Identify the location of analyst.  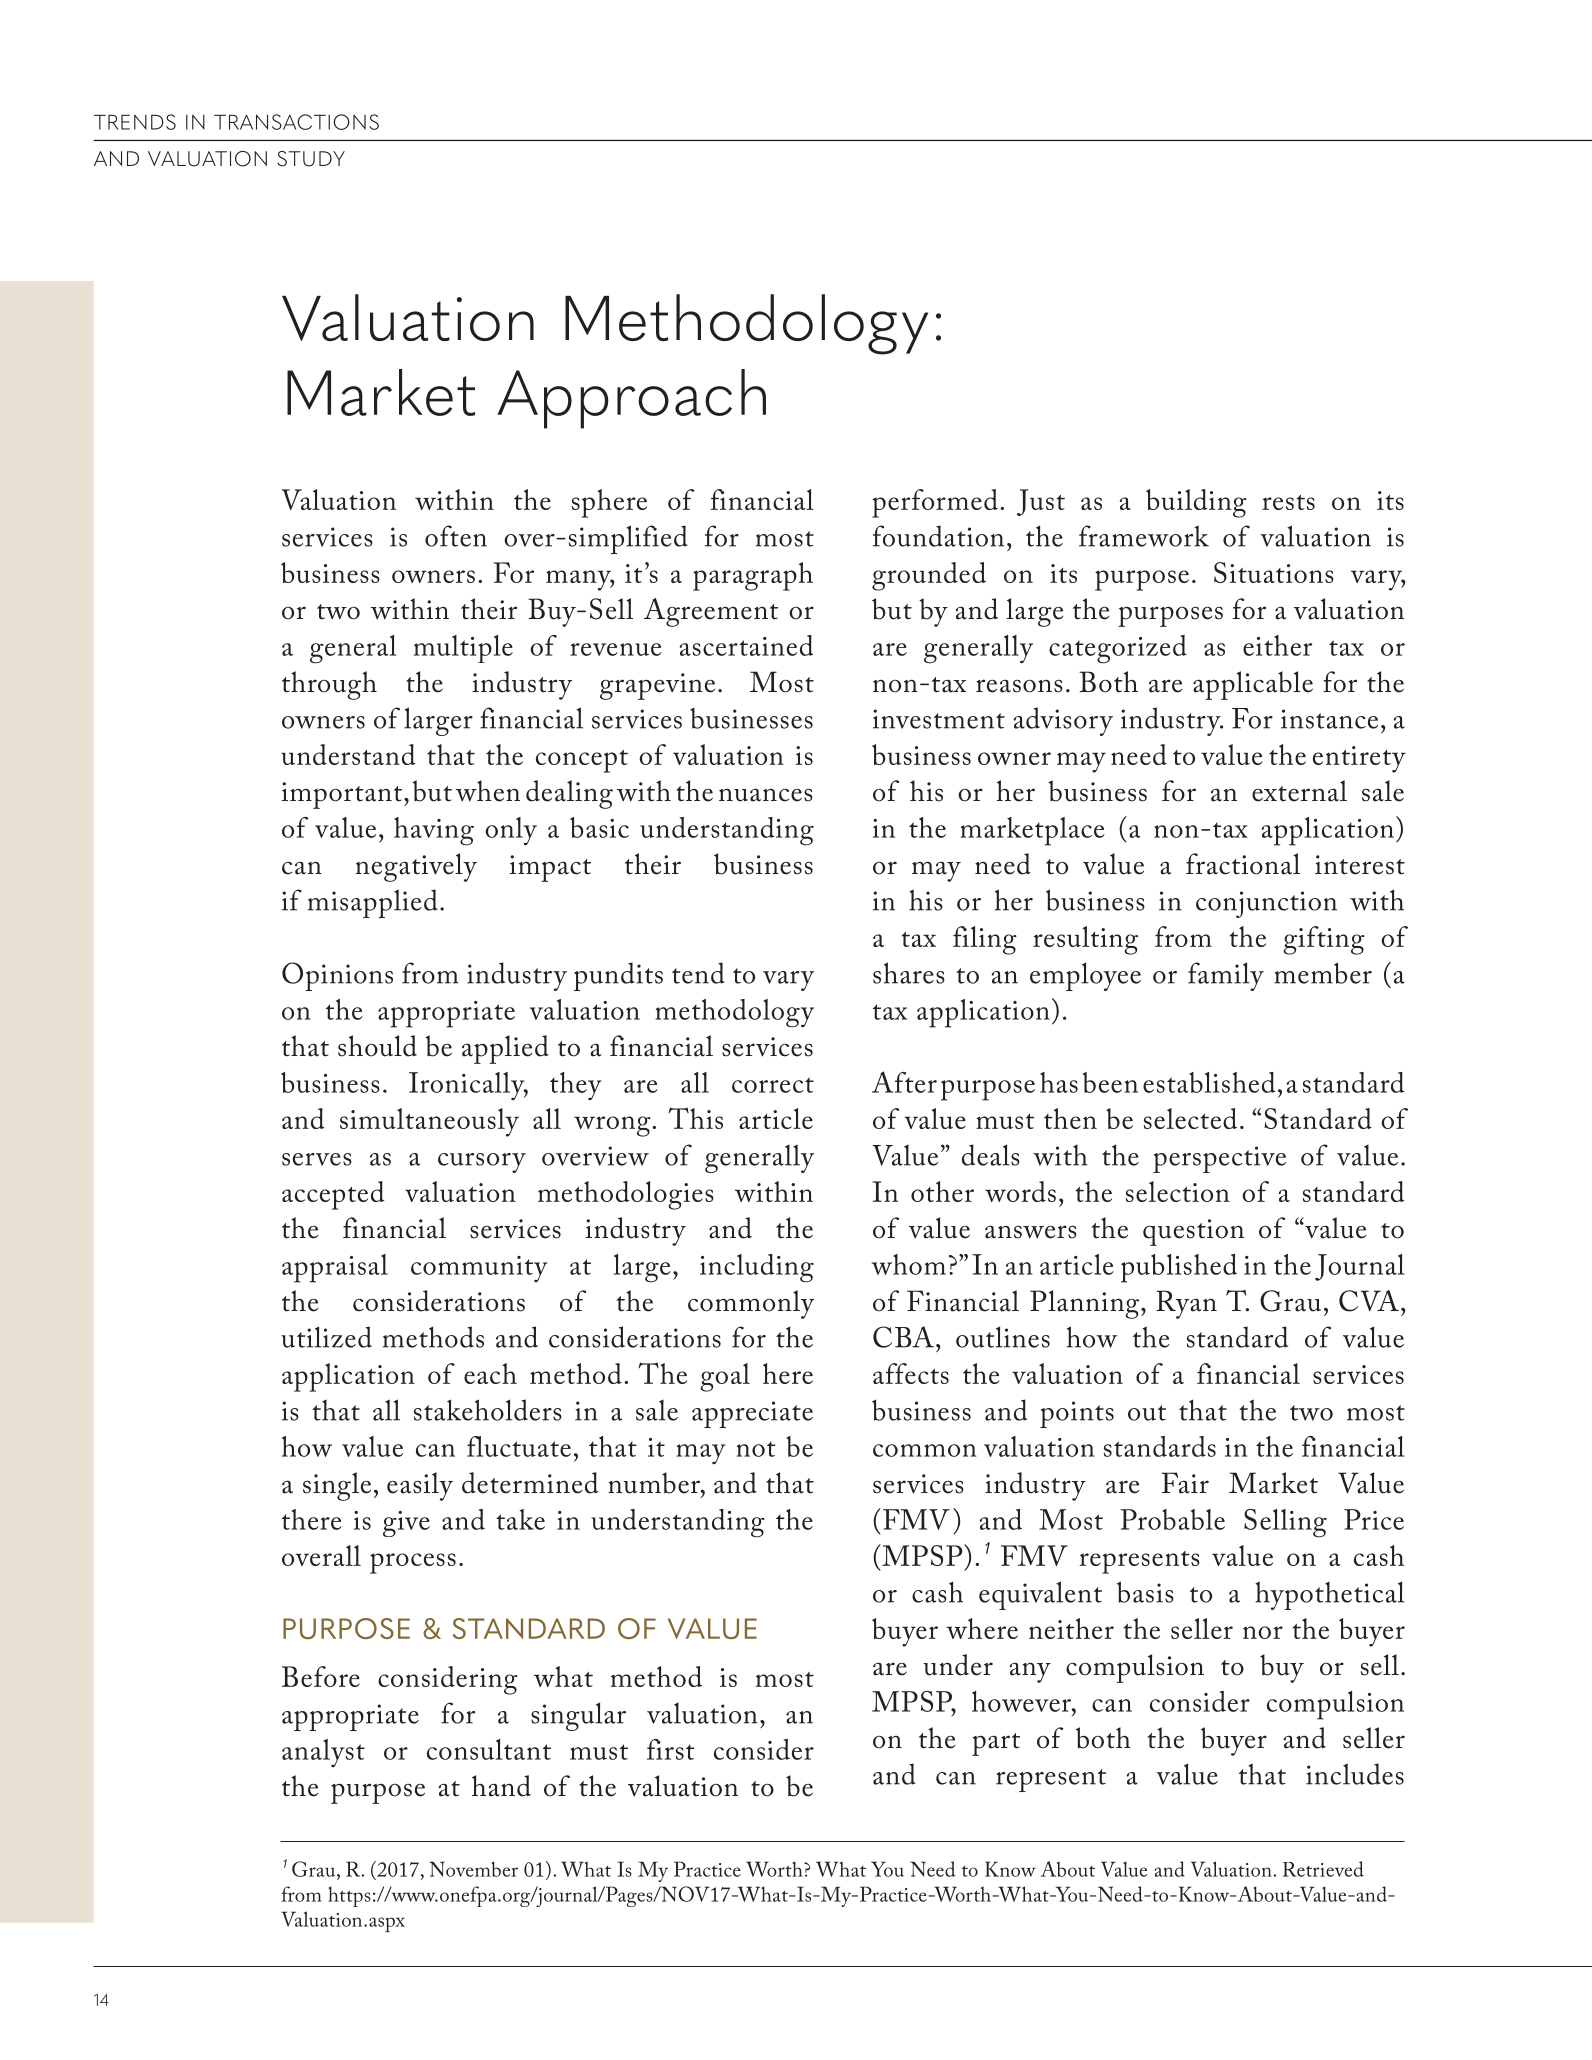
(323, 1753).
